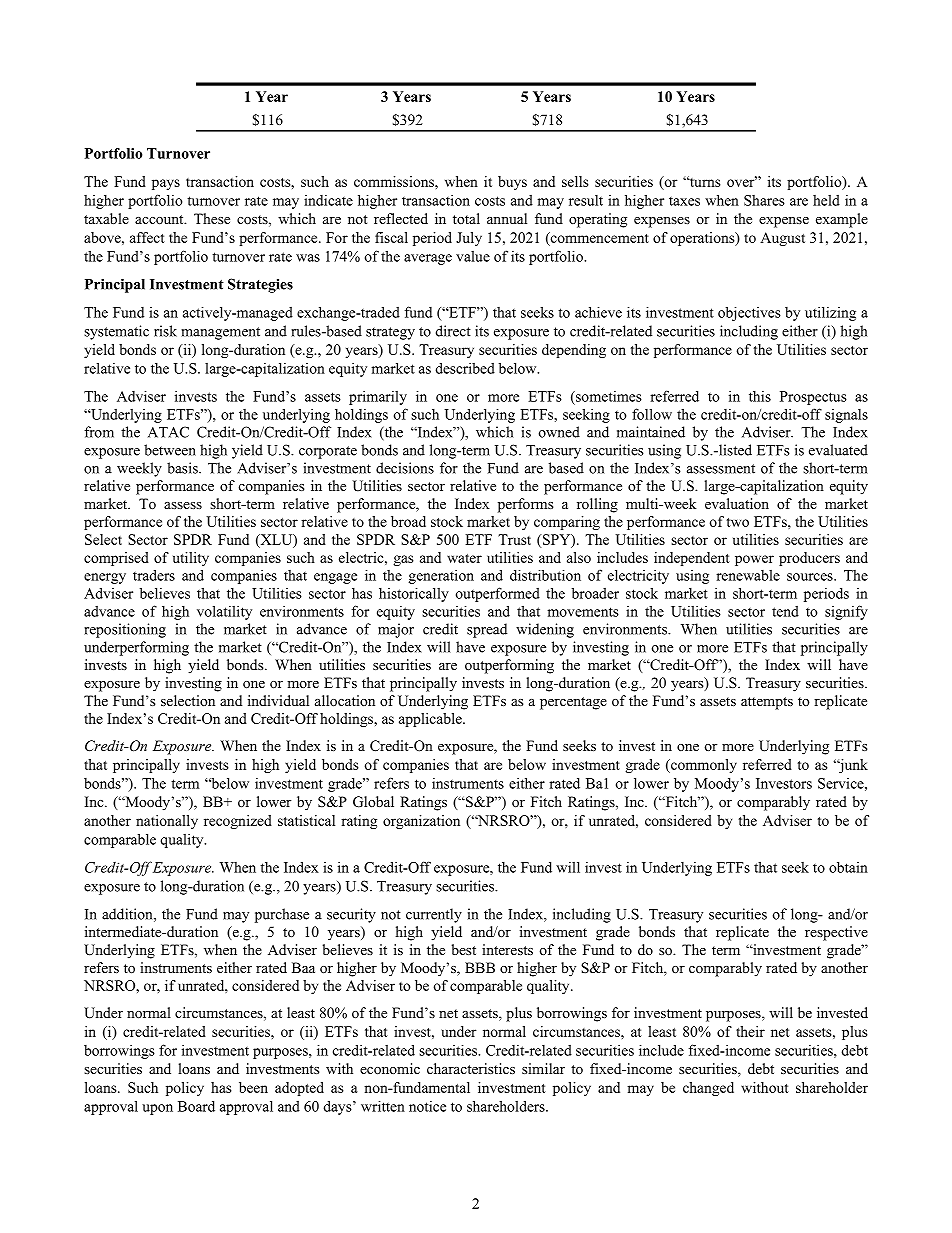  I want to click on volatility, so click(224, 612).
